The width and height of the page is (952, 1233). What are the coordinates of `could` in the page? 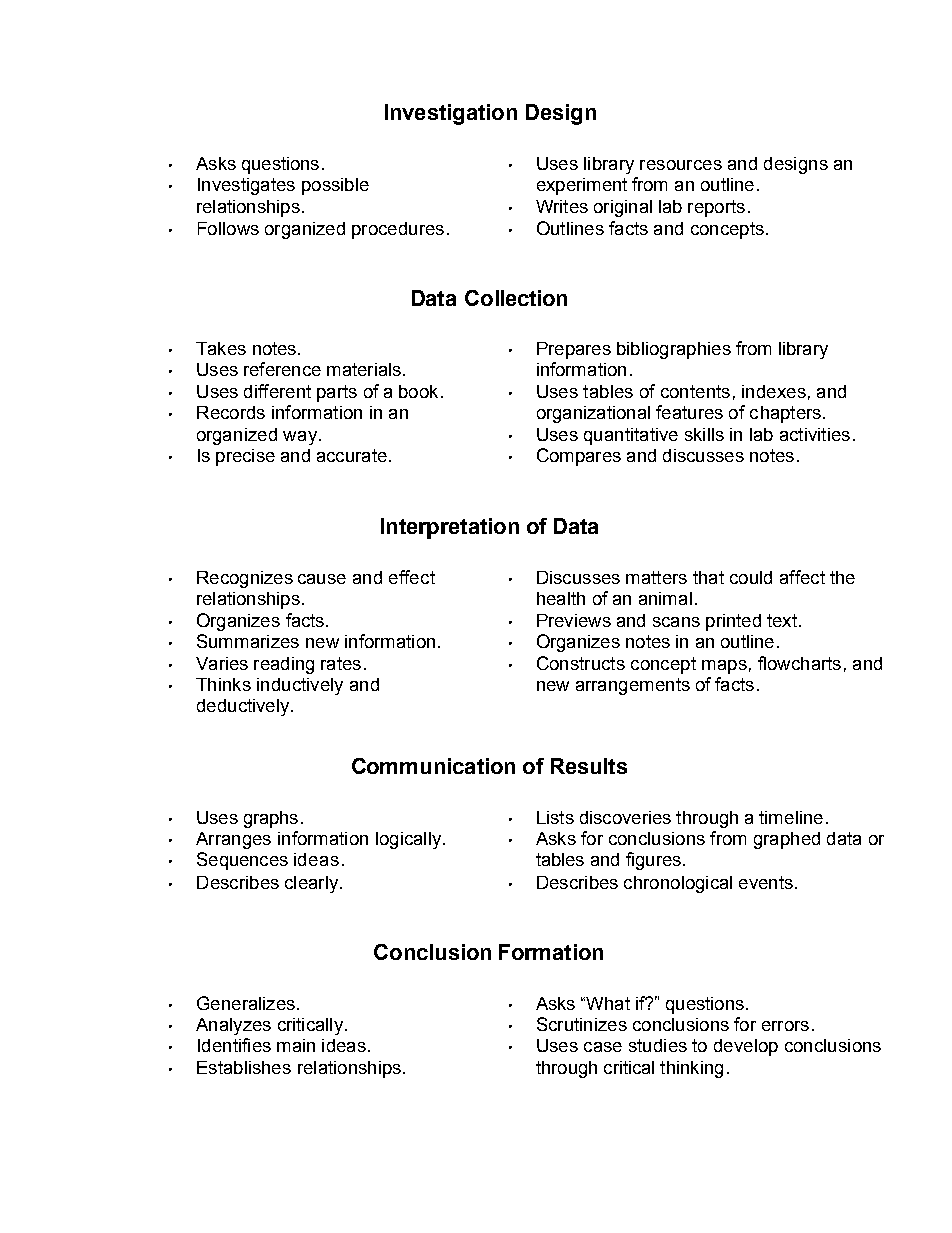 It's located at (751, 577).
